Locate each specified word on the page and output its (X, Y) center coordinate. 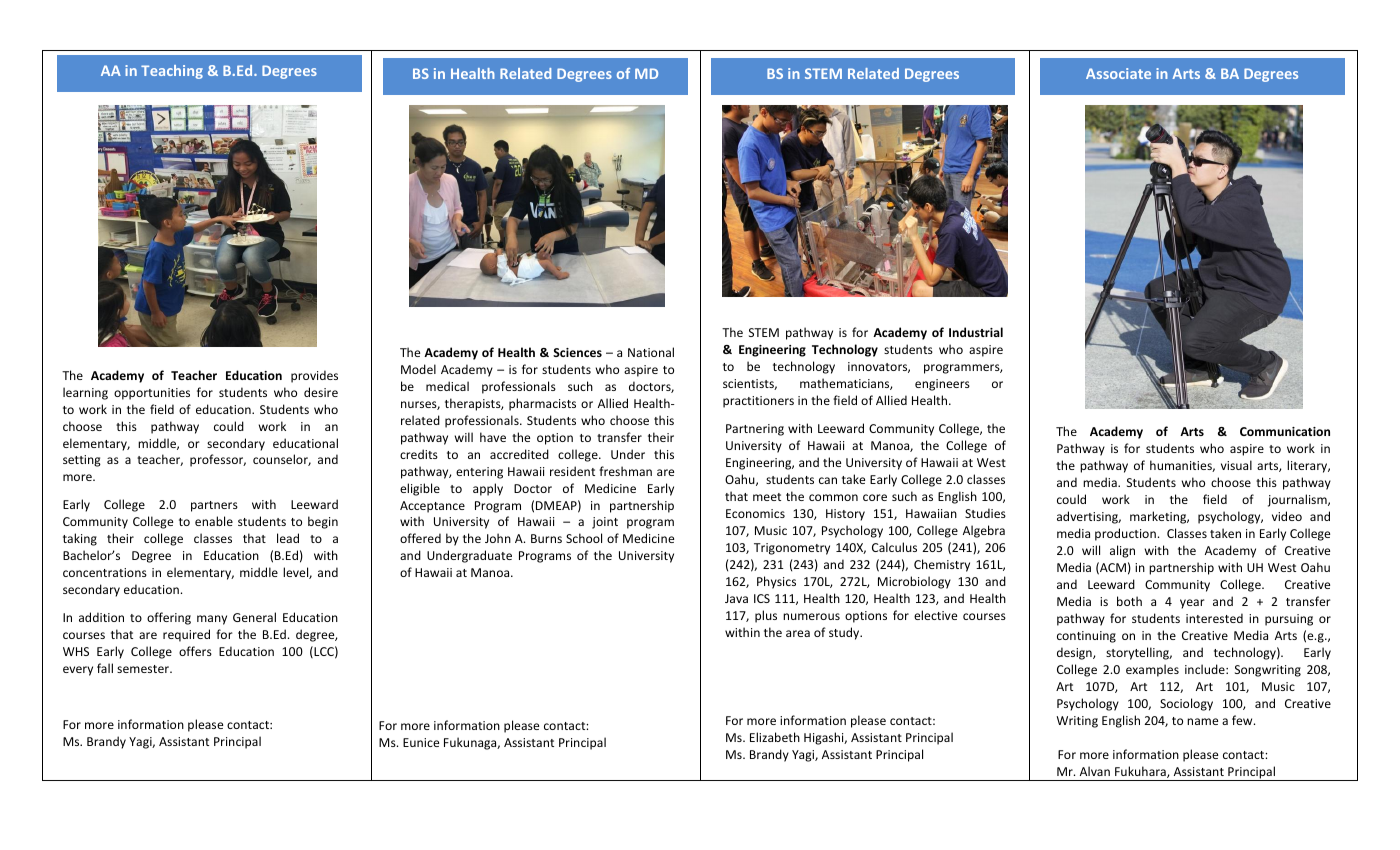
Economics (755, 513)
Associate (1118, 73)
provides (314, 376)
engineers (942, 385)
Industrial (976, 332)
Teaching (172, 72)
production (1125, 534)
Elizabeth (775, 737)
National (651, 352)
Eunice (421, 742)
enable (214, 521)
